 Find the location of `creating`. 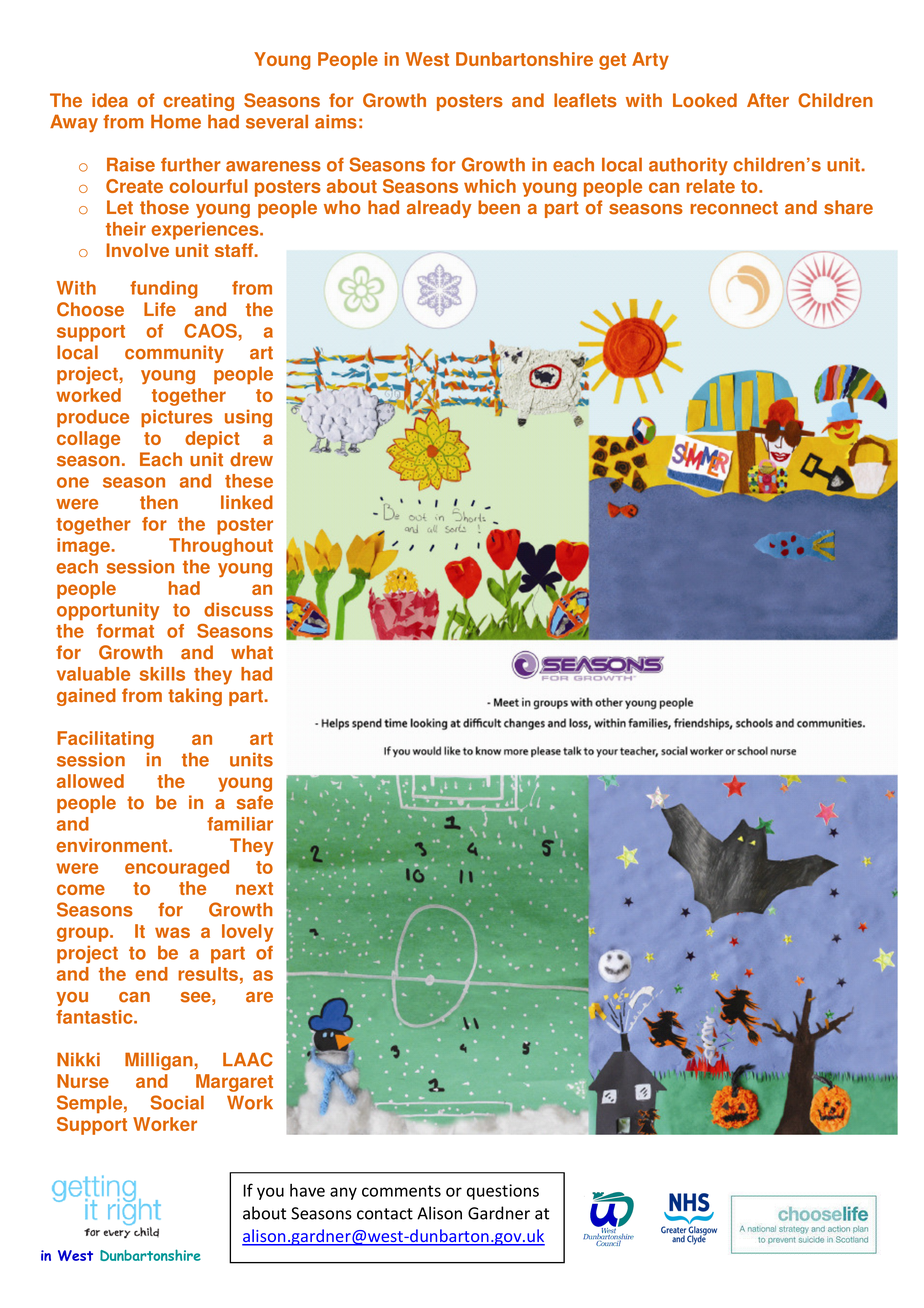

creating is located at coordinates (198, 102).
